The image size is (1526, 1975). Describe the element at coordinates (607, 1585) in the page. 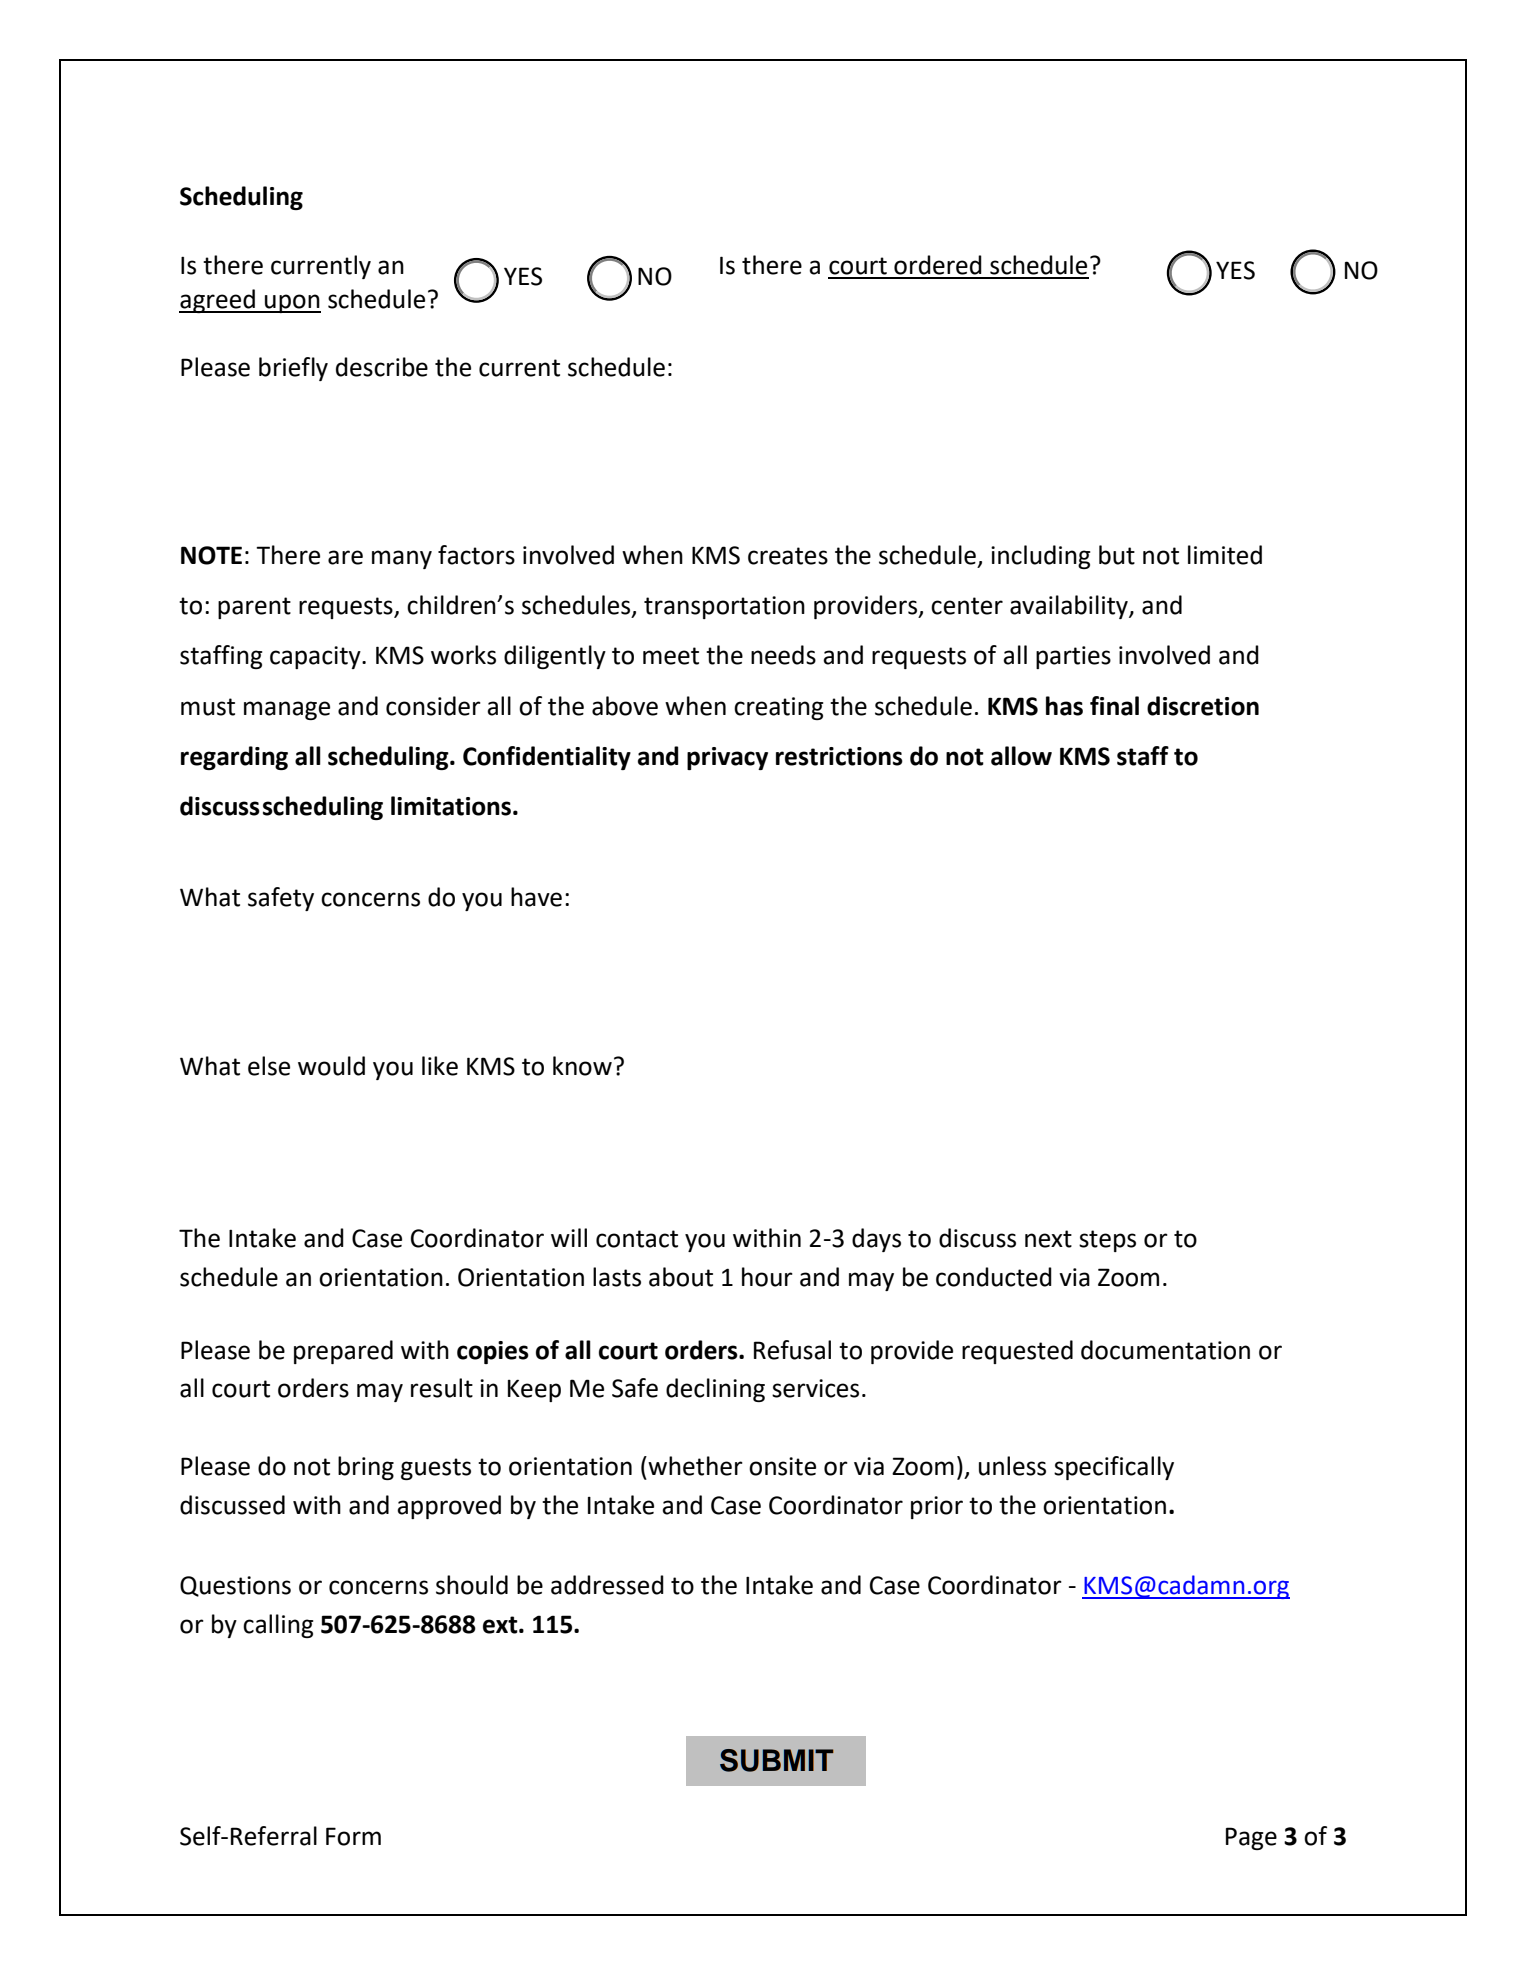

I see `addressed` at that location.
